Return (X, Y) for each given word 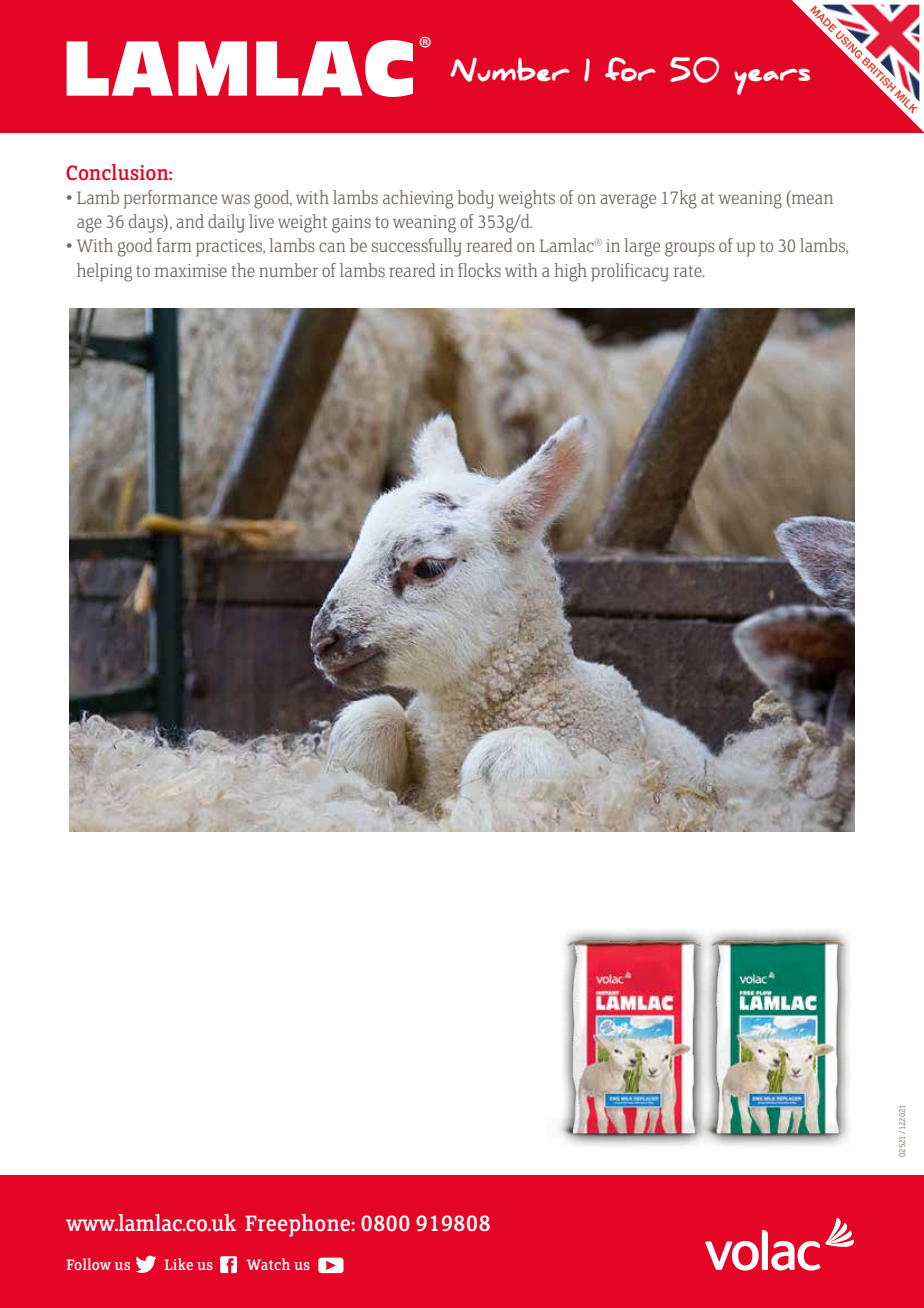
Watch (268, 1264)
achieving (418, 199)
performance (170, 199)
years (772, 81)
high (570, 272)
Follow (89, 1264)
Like (179, 1264)
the (243, 270)
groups (690, 249)
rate (689, 271)
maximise (191, 270)
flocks (479, 270)
